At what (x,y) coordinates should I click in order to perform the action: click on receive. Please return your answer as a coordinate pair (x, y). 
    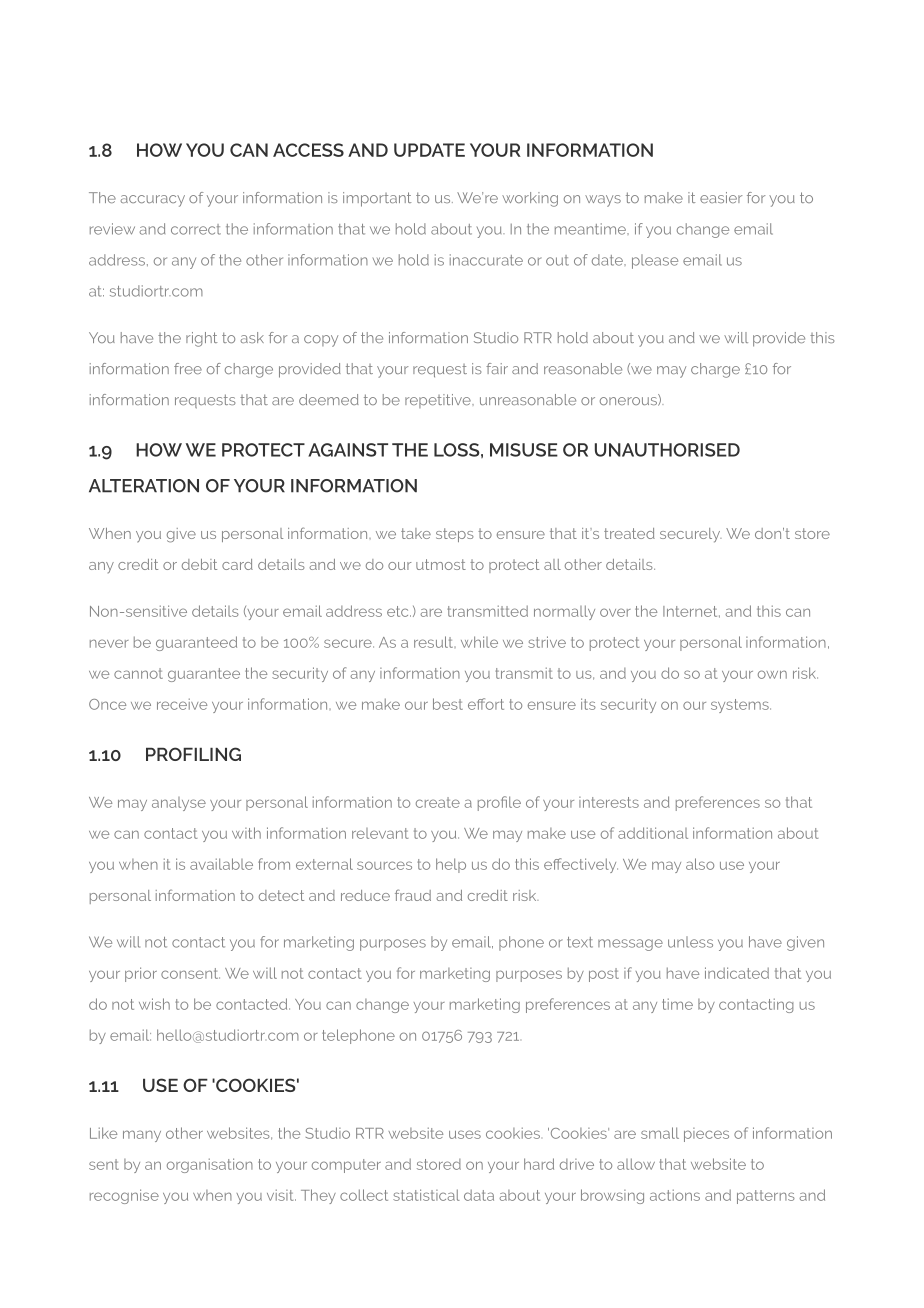
    Looking at the image, I should click on (182, 704).
